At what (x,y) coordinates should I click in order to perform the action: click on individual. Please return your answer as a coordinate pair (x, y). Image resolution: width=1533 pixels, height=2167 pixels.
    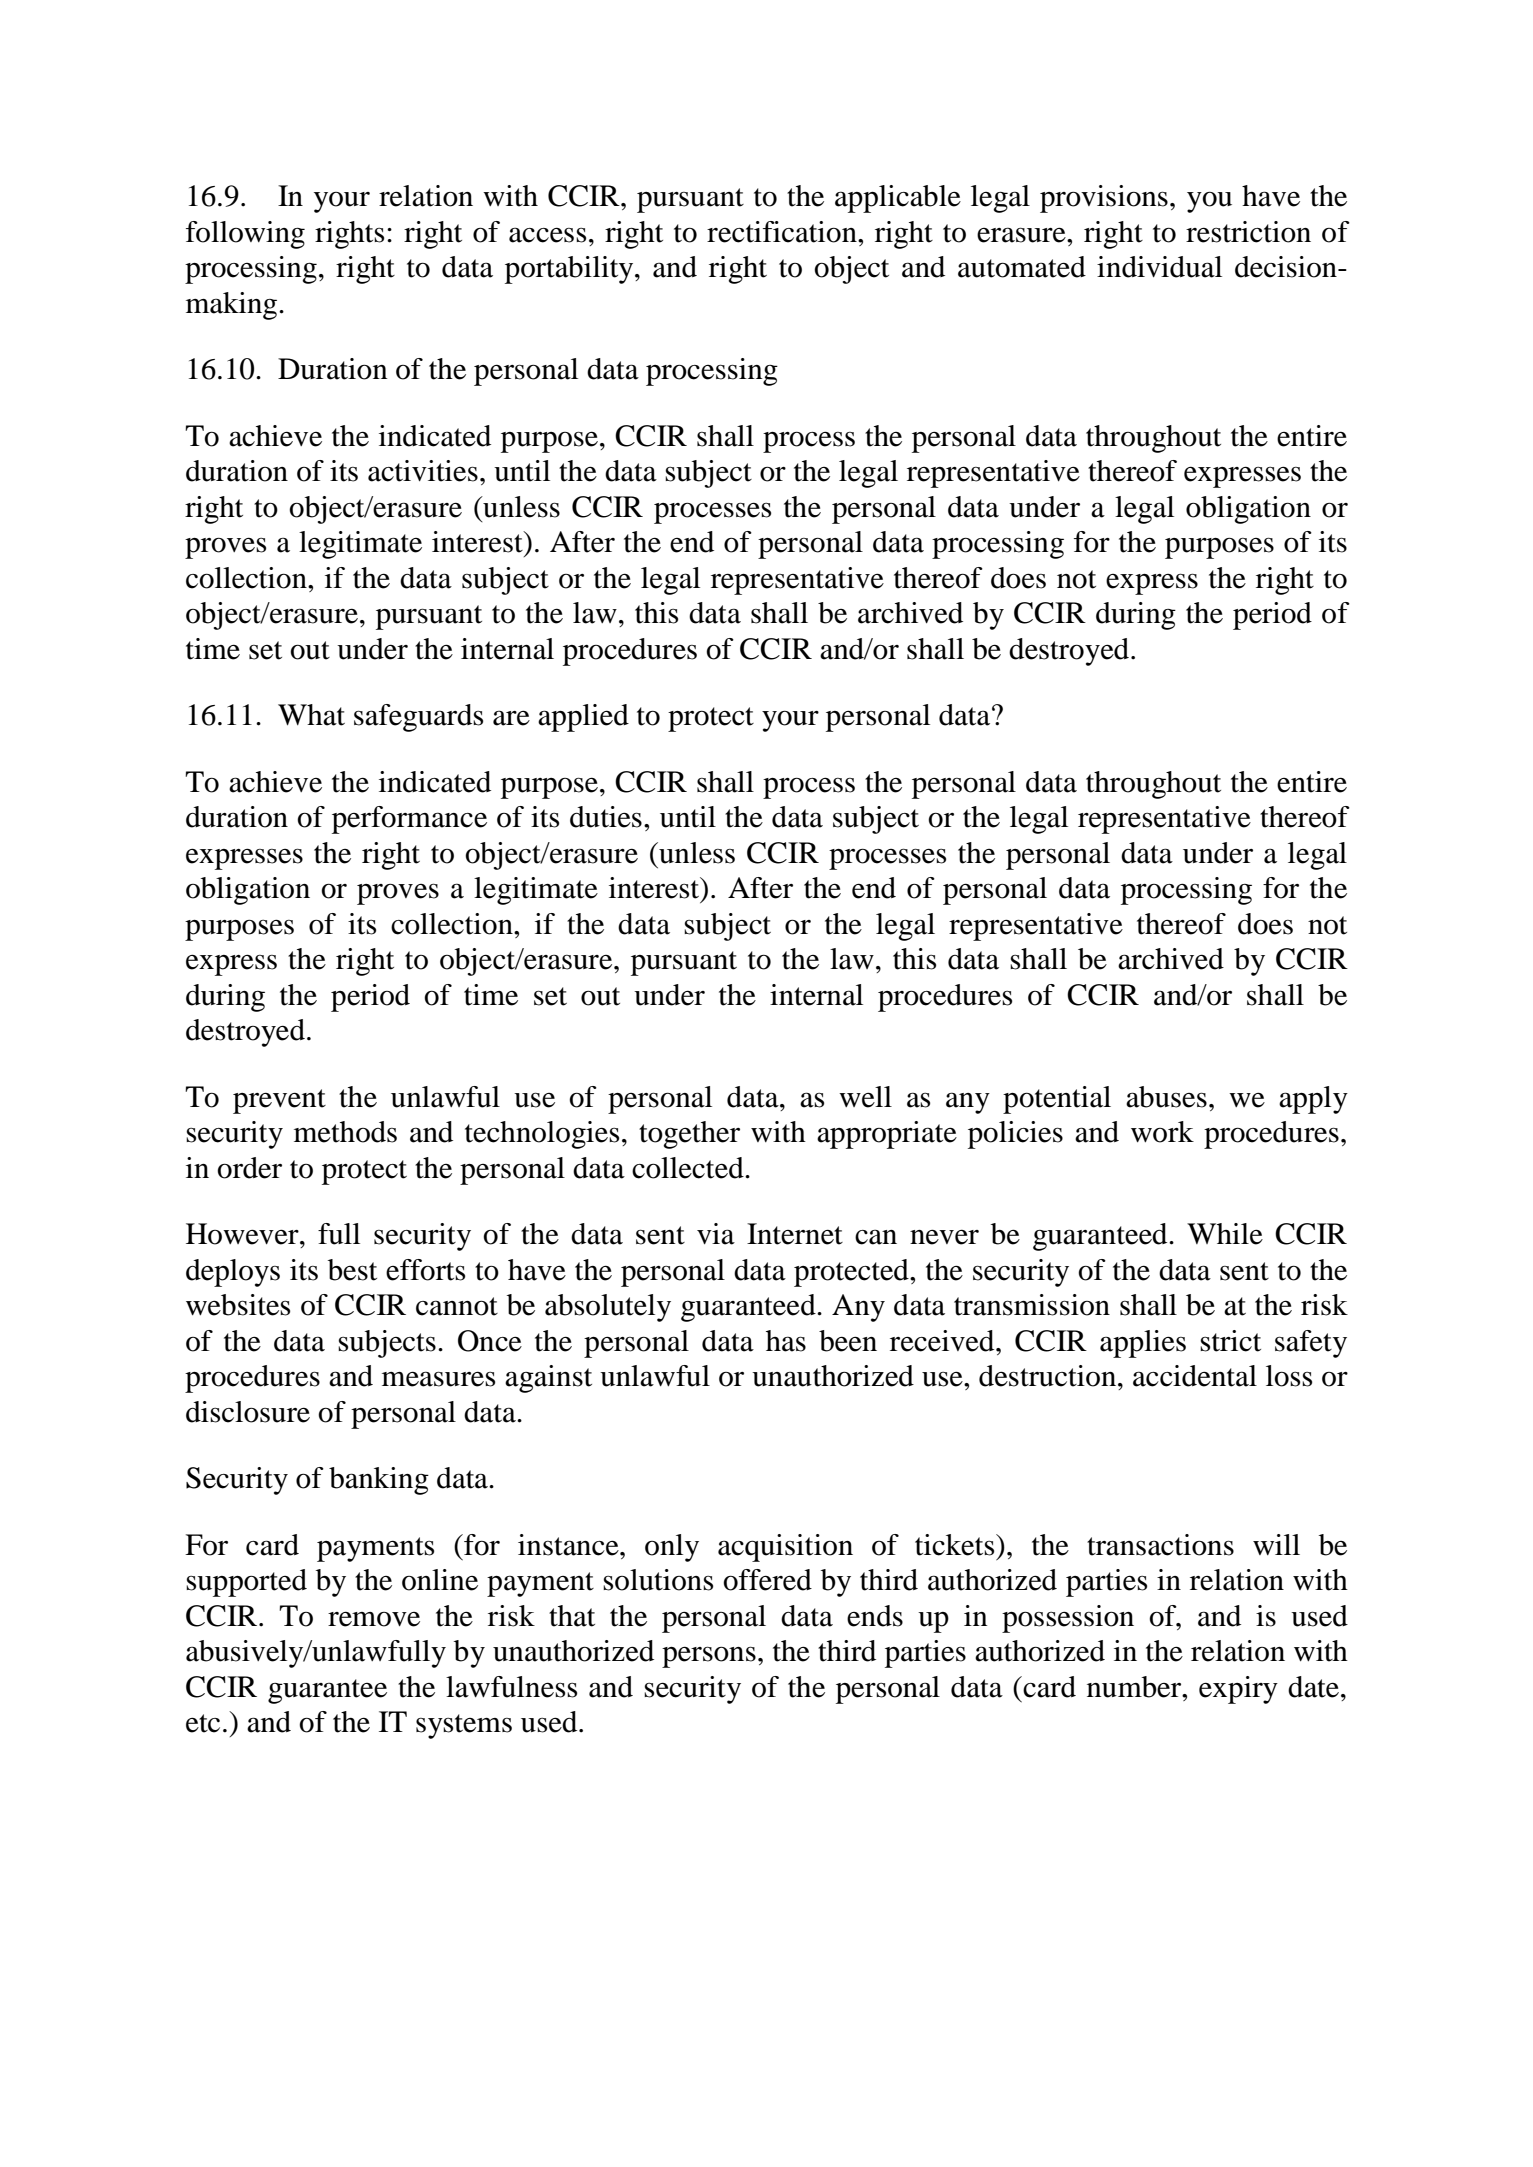
    Looking at the image, I should click on (1159, 267).
